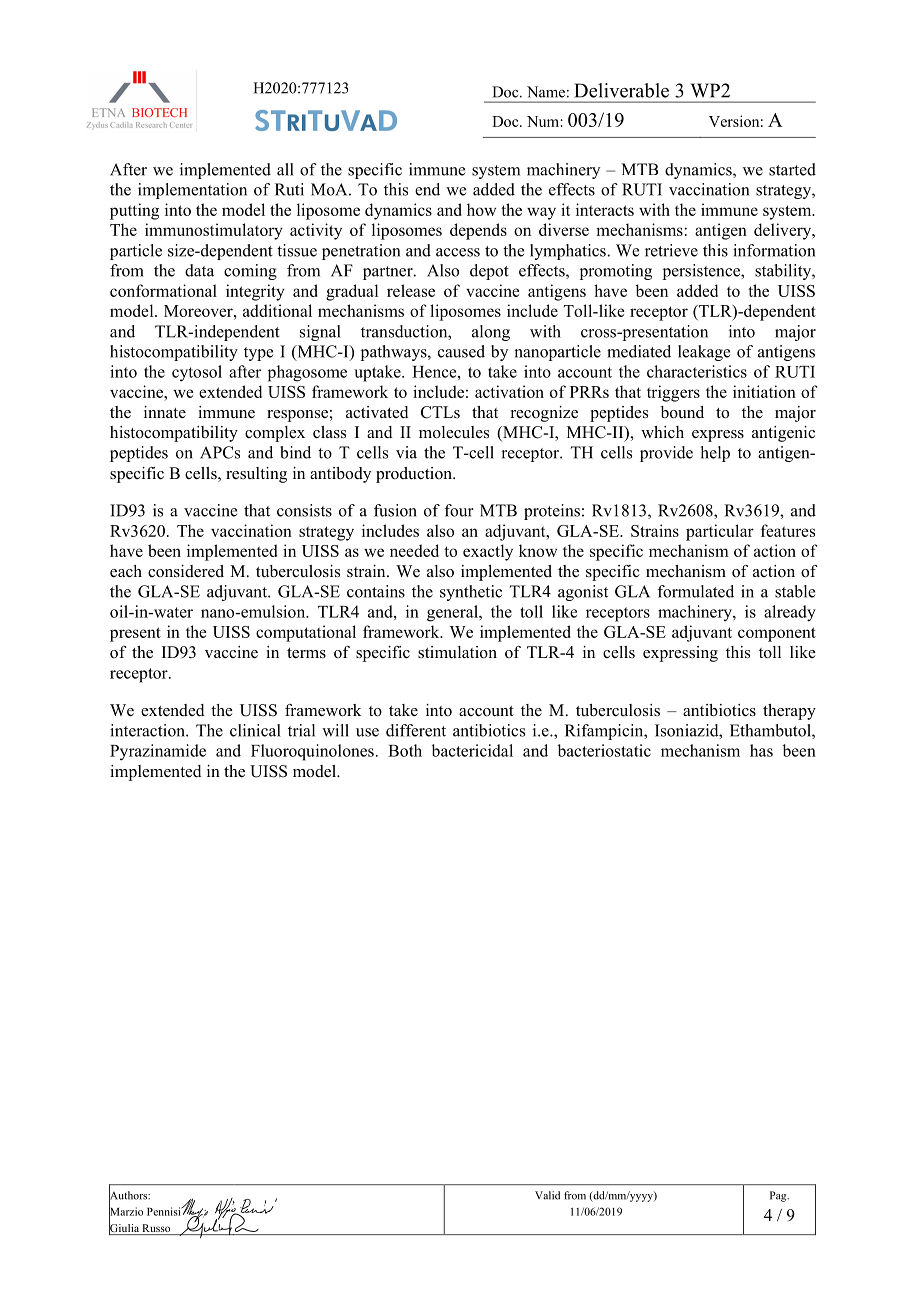  I want to click on Valid, so click(547, 1195).
